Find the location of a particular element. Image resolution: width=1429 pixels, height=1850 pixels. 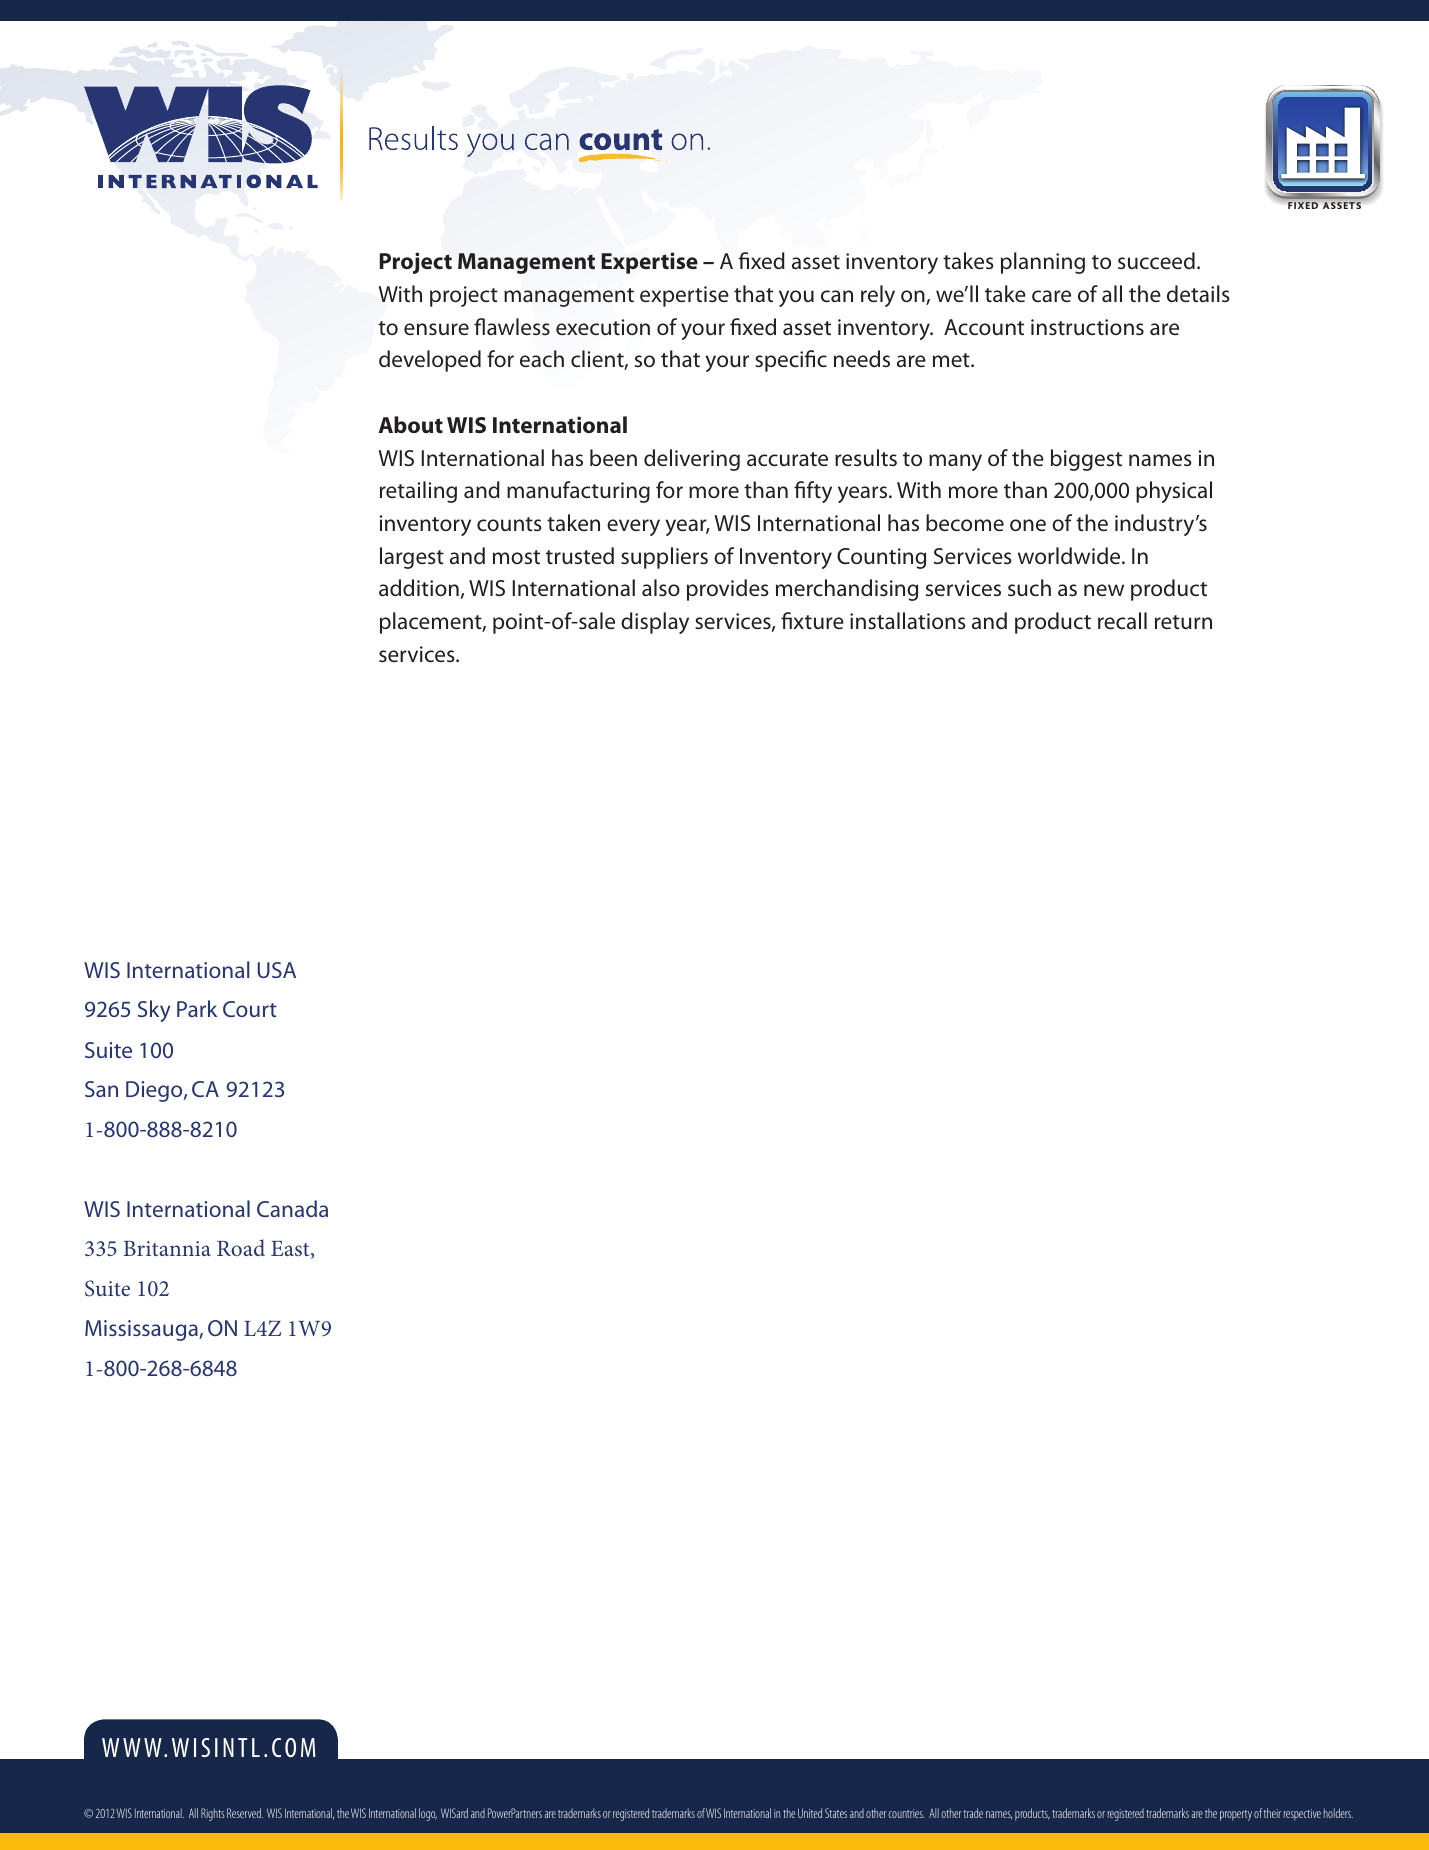

details is located at coordinates (1198, 294).
